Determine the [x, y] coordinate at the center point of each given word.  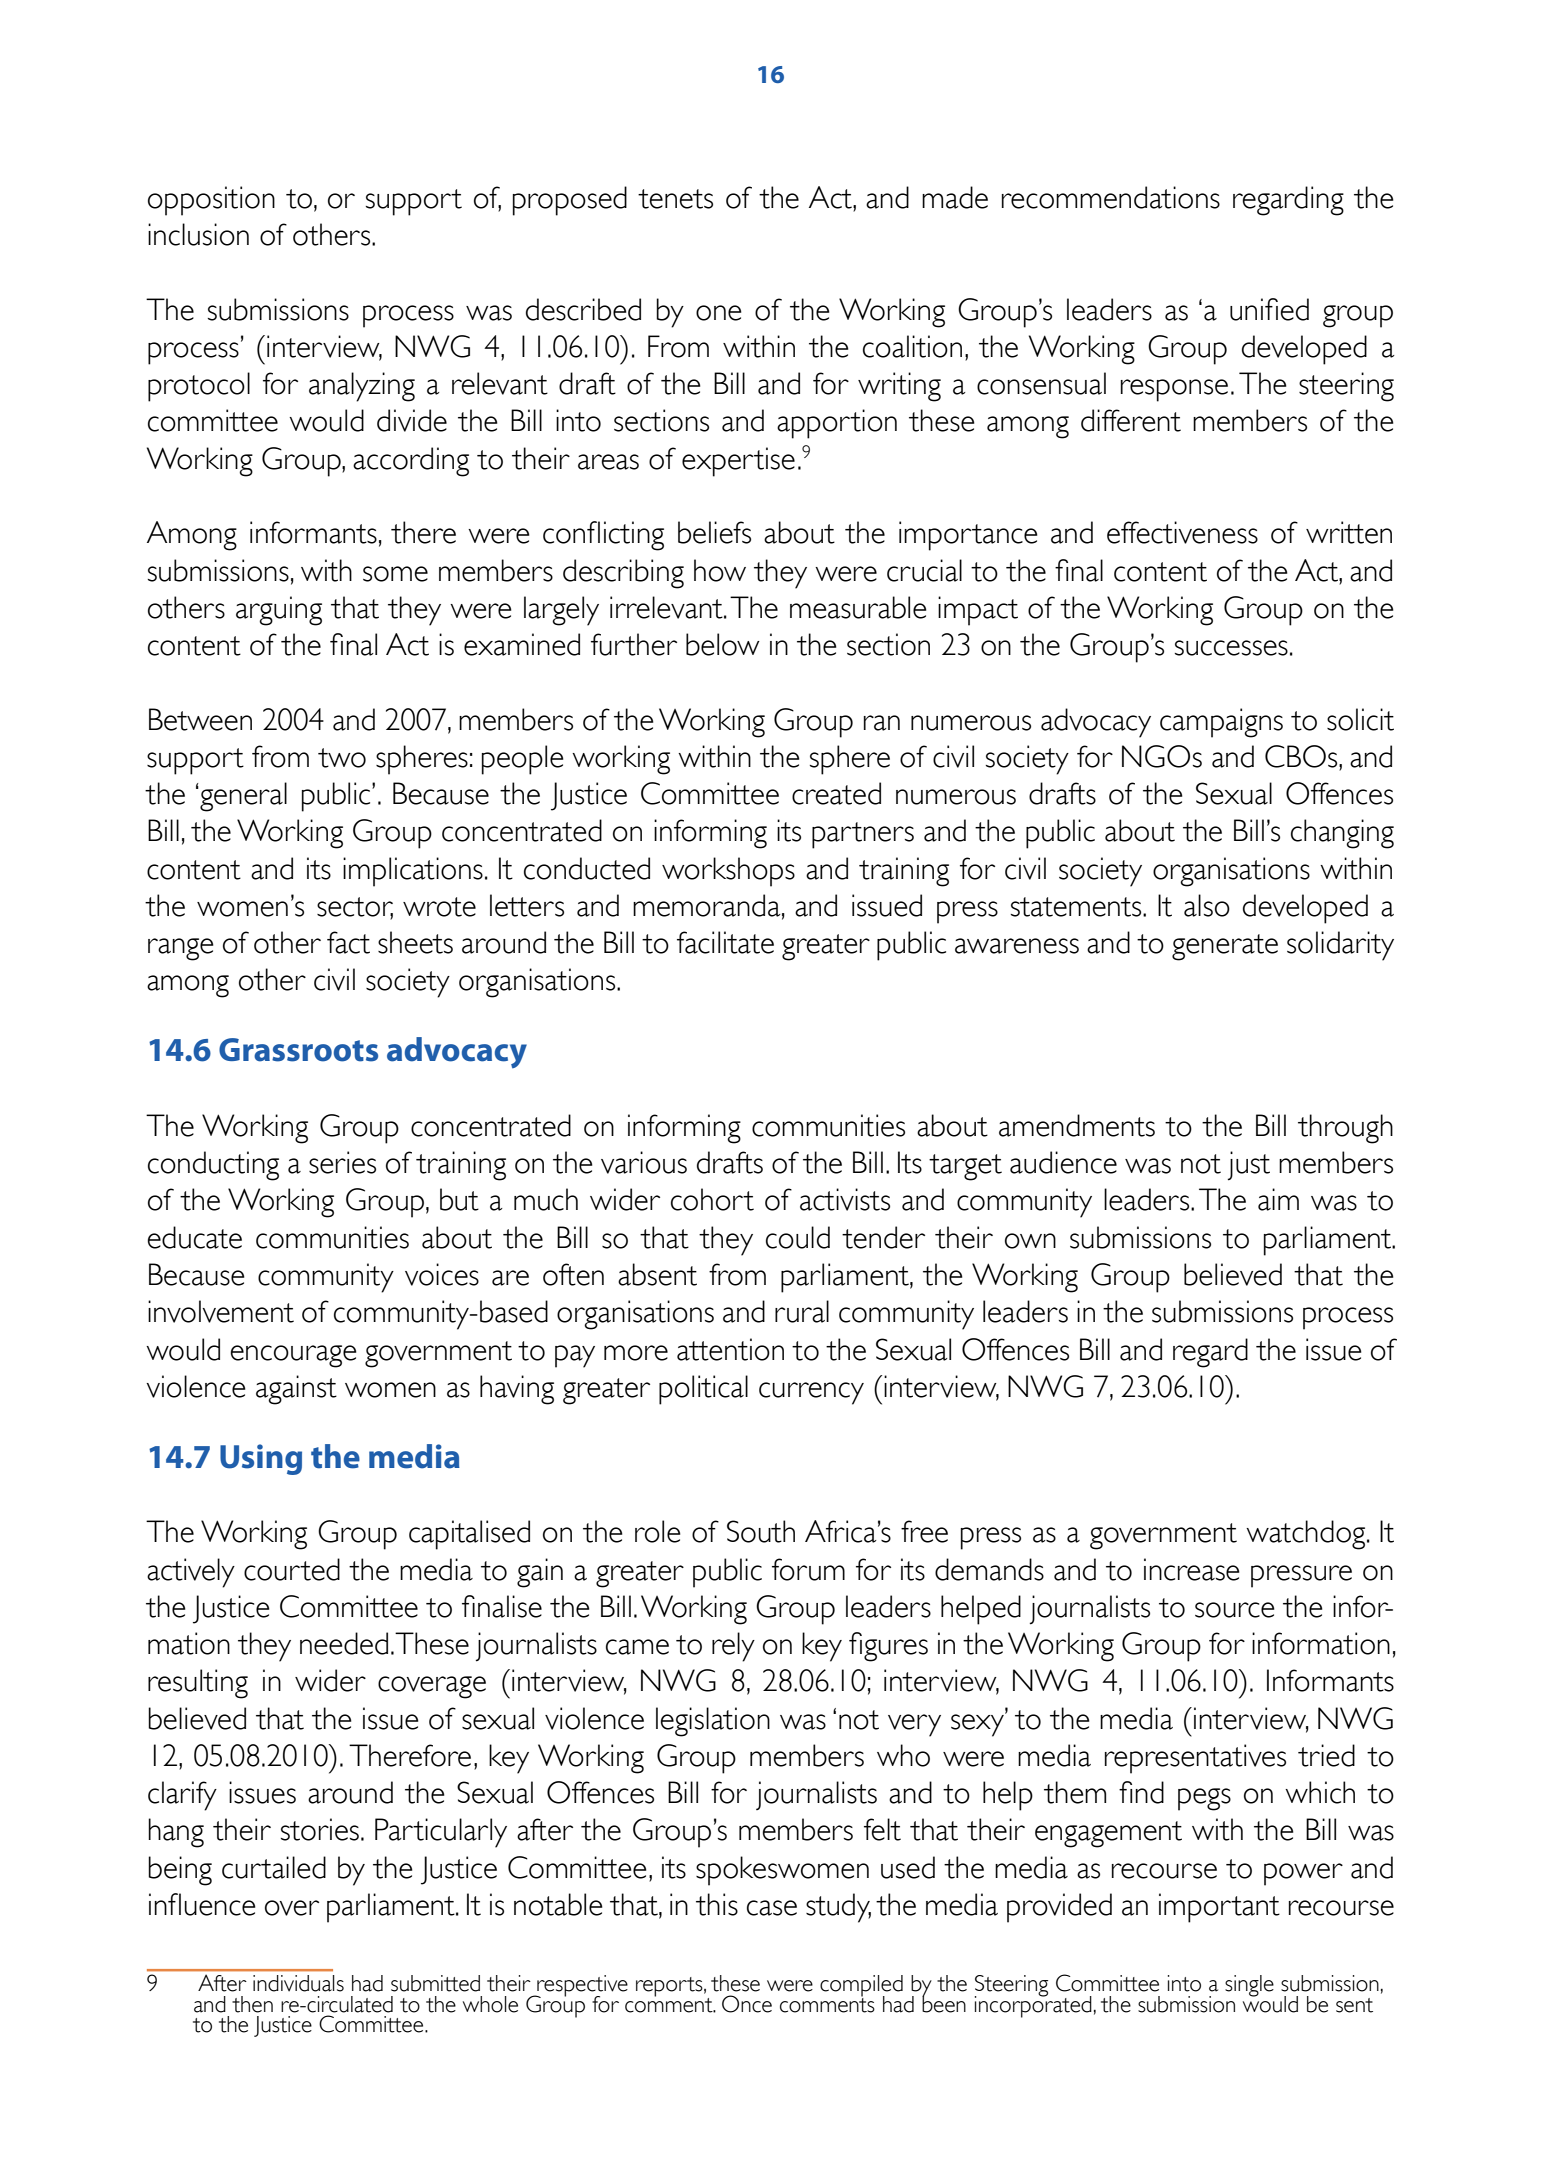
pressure [1301, 1576]
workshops [728, 872]
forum [808, 1569]
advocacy [457, 1052]
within [1356, 868]
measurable [858, 607]
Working [1160, 611]
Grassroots [298, 1050]
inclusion [198, 234]
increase [1192, 1569]
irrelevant [667, 607]
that [355, 607]
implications [413, 872]
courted [292, 1569]
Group [1263, 611]
